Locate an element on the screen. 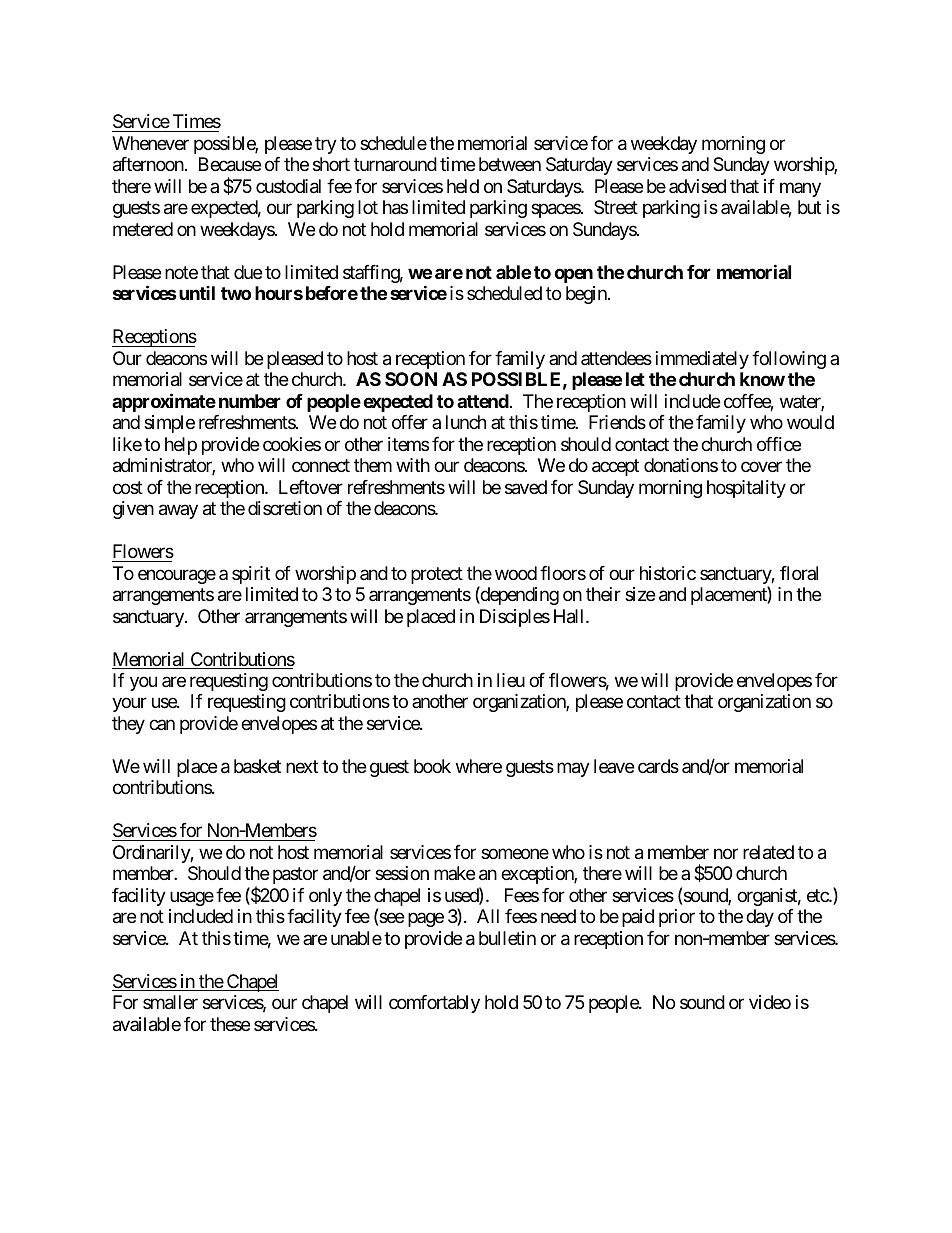  can is located at coordinates (162, 724).
